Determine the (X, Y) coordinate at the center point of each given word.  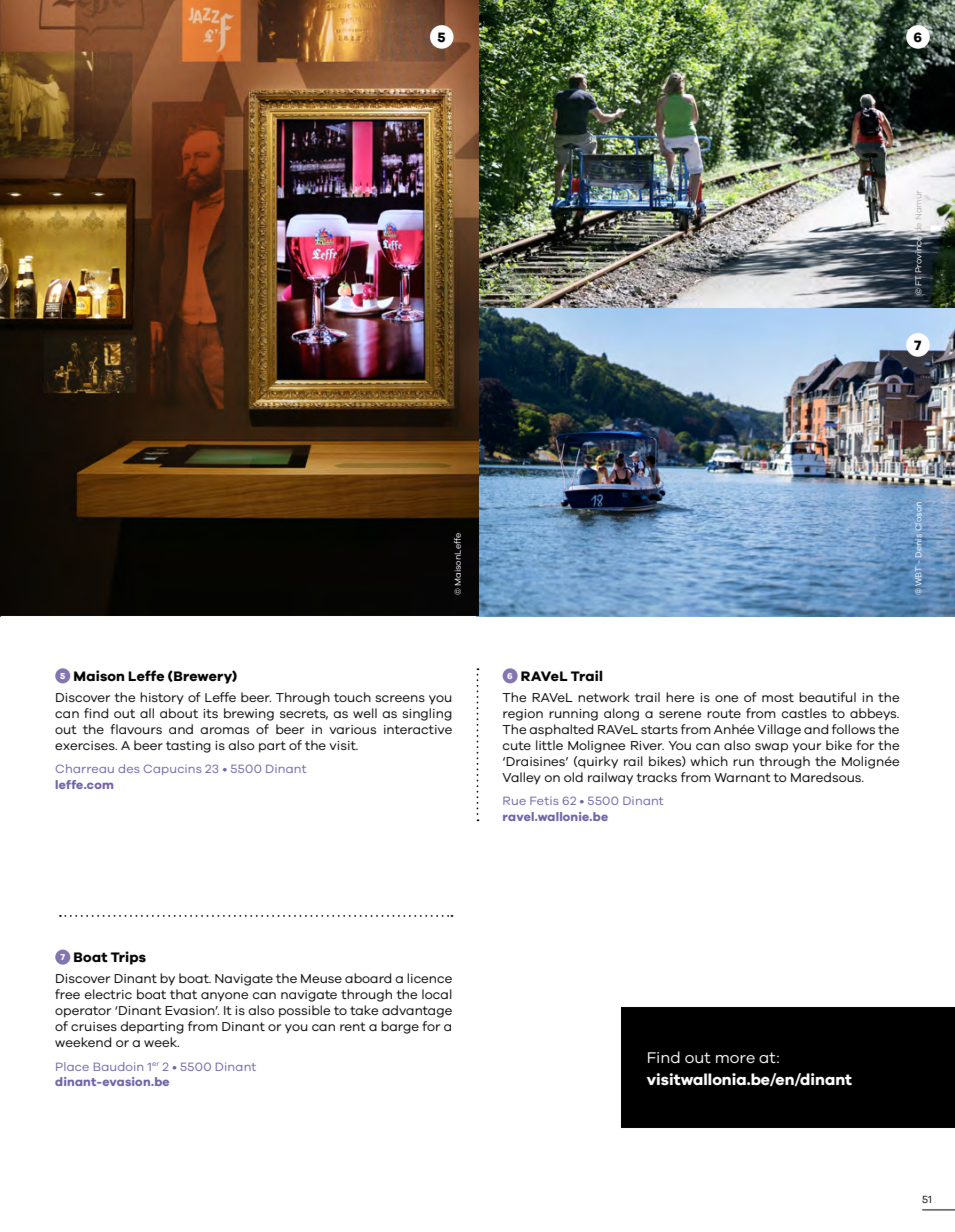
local (437, 994)
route (724, 713)
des (129, 768)
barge (400, 1027)
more (735, 1059)
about (179, 713)
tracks (656, 777)
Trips (128, 958)
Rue (514, 801)
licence (429, 978)
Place (72, 1066)
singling (427, 714)
